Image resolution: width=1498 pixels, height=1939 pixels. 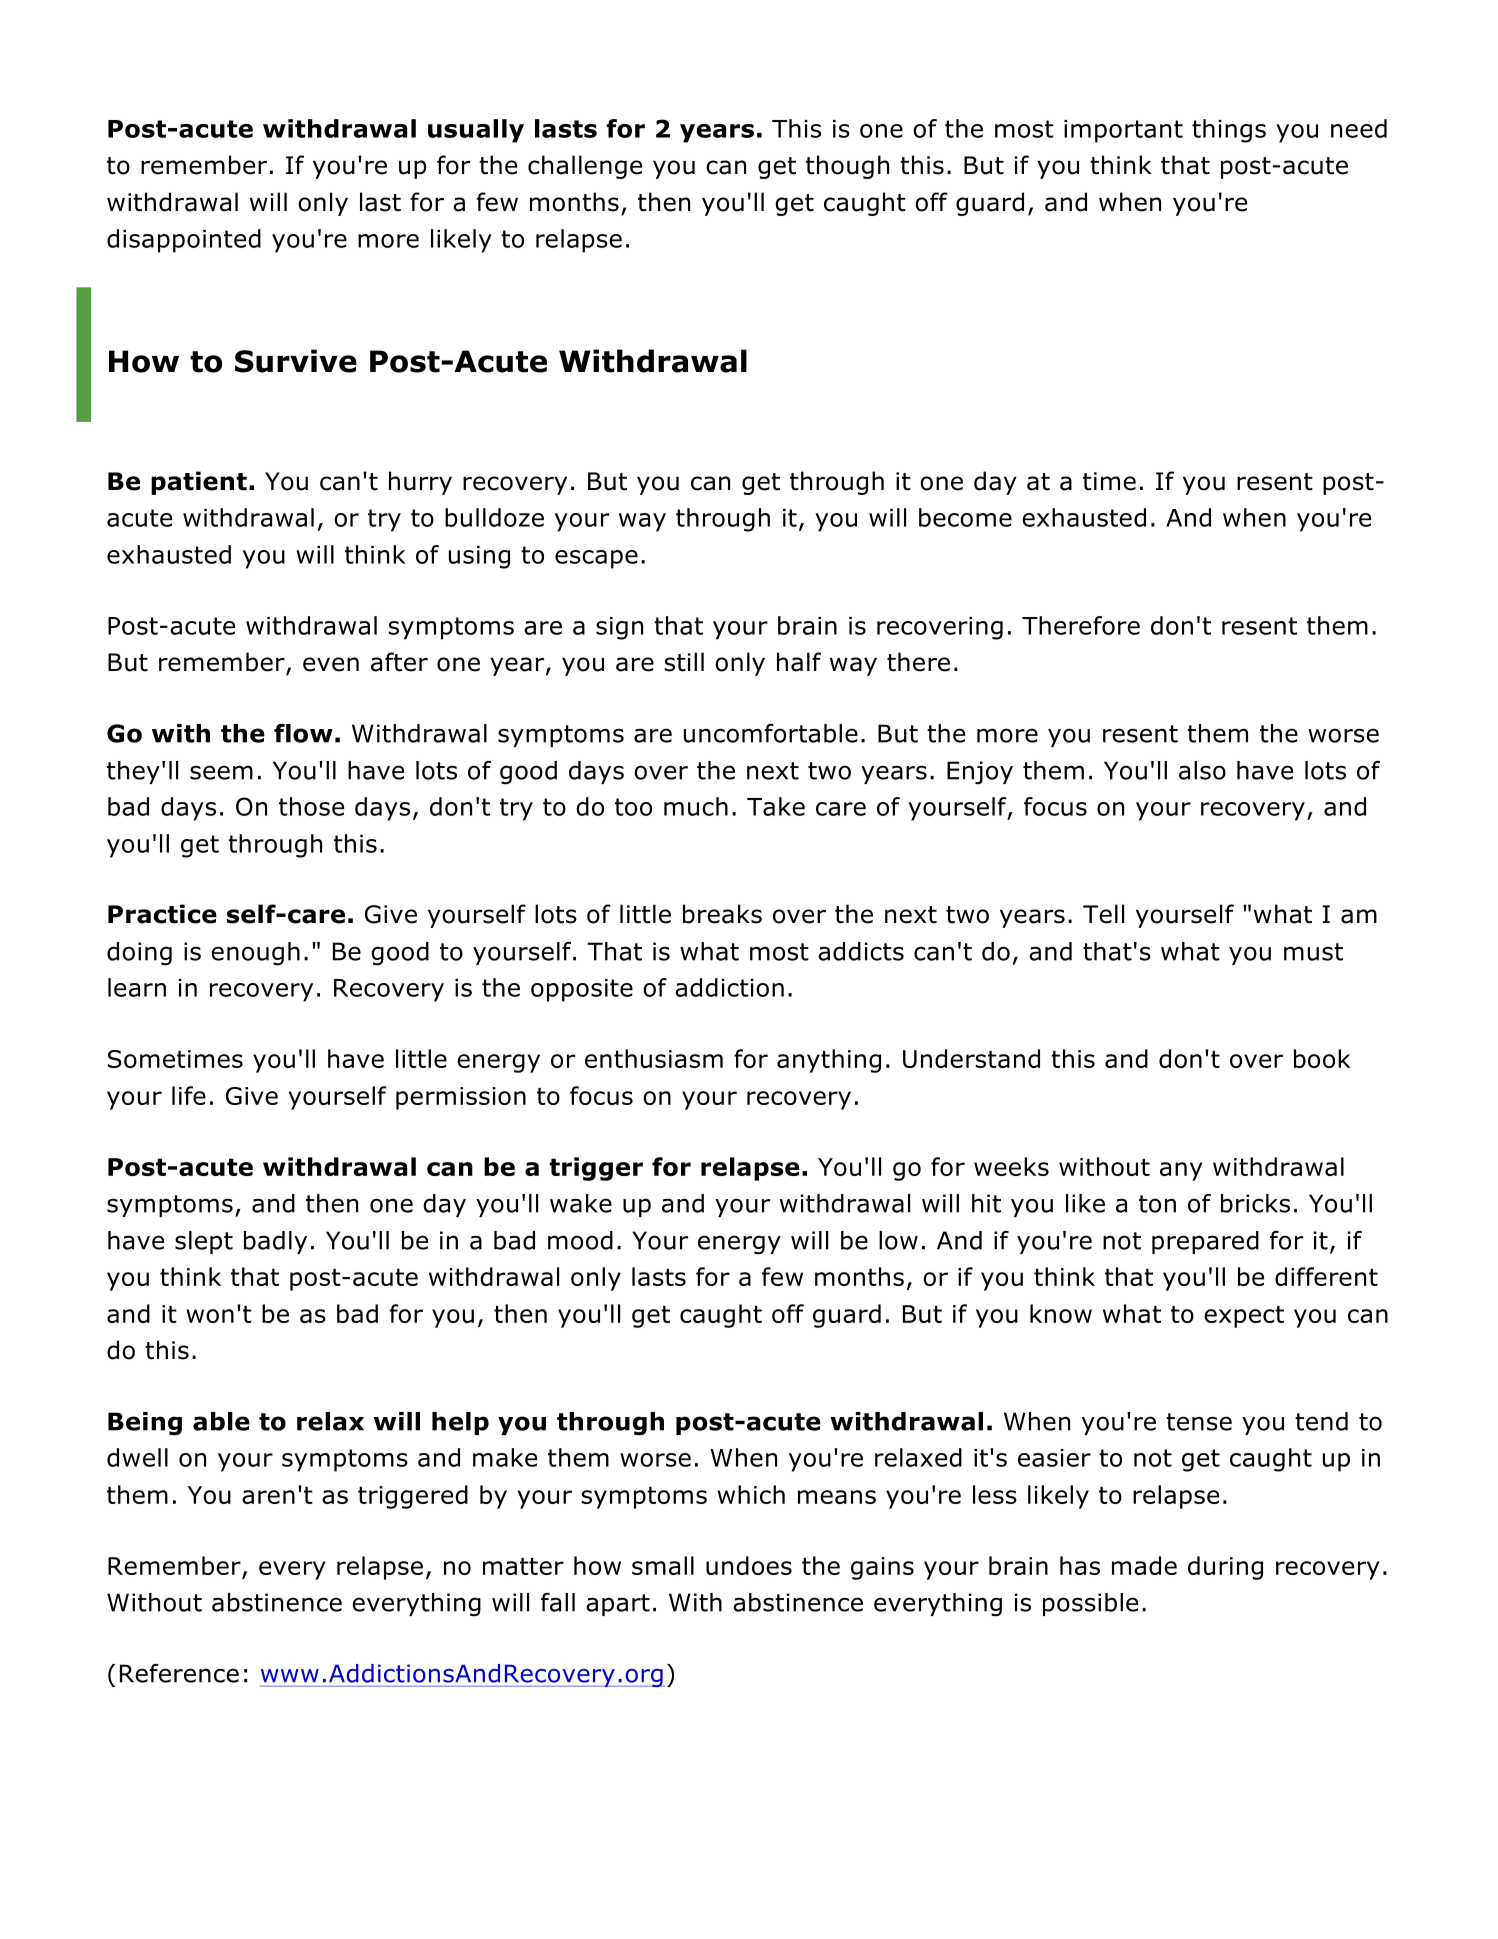 What do you see at coordinates (179, 1673) in the screenshot?
I see `Reference` at bounding box center [179, 1673].
